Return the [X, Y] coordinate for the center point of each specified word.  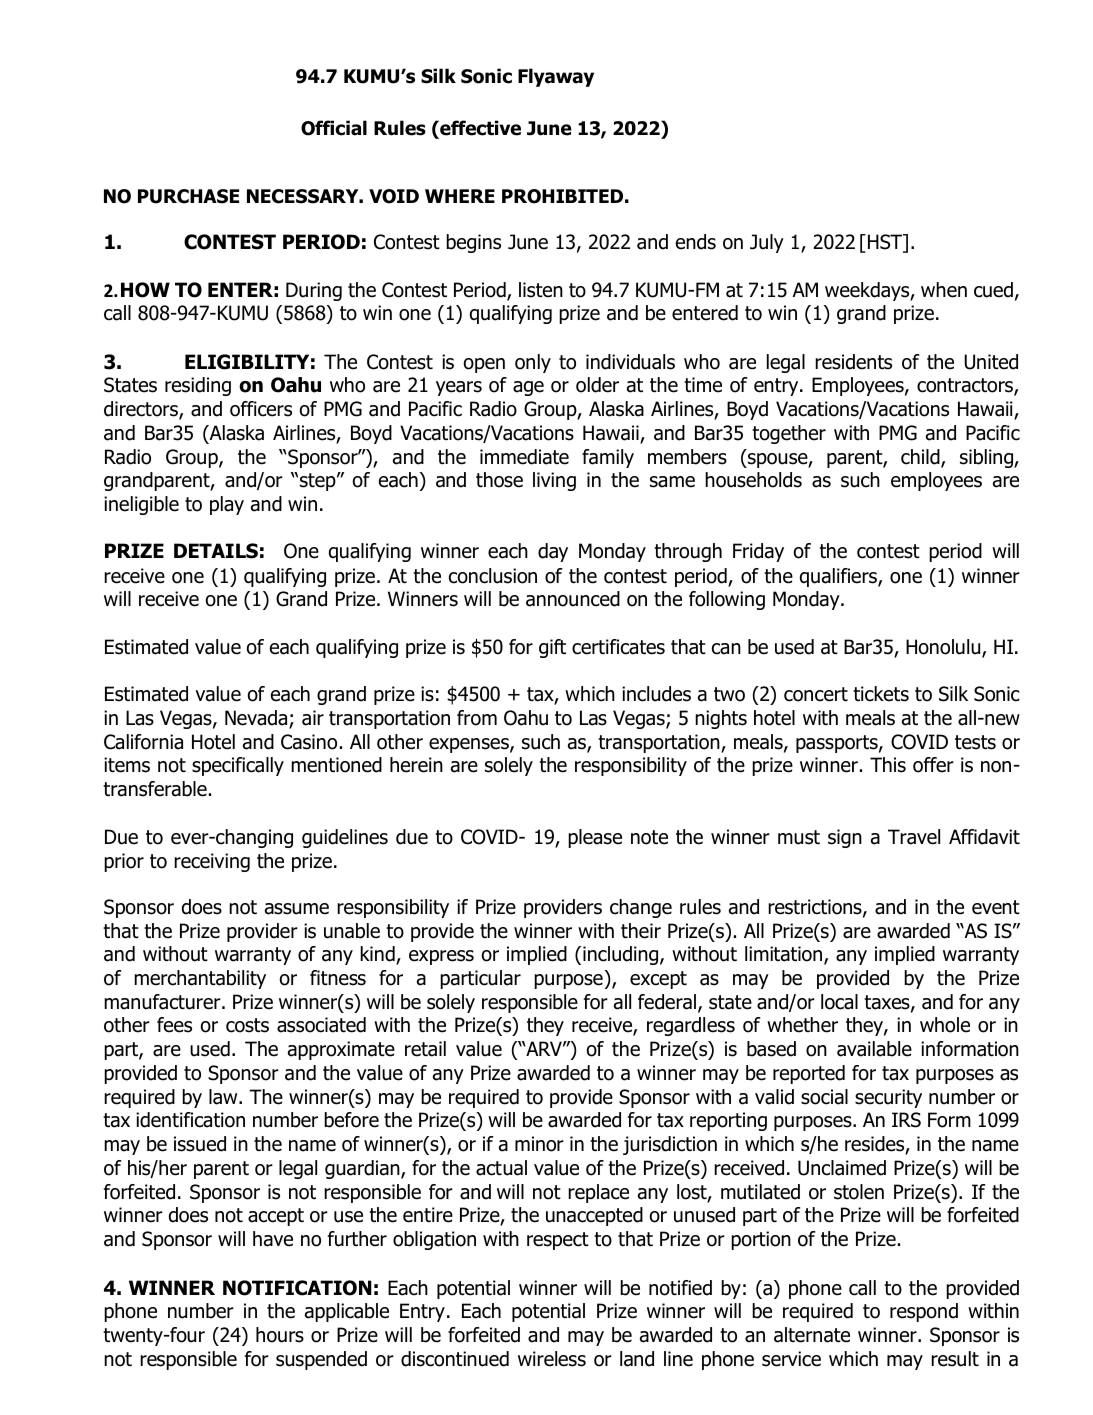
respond [924, 1312]
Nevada [257, 719]
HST [886, 243]
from [477, 718]
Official [334, 128]
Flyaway [556, 77]
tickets [881, 694]
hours [280, 1335]
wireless [552, 1359]
